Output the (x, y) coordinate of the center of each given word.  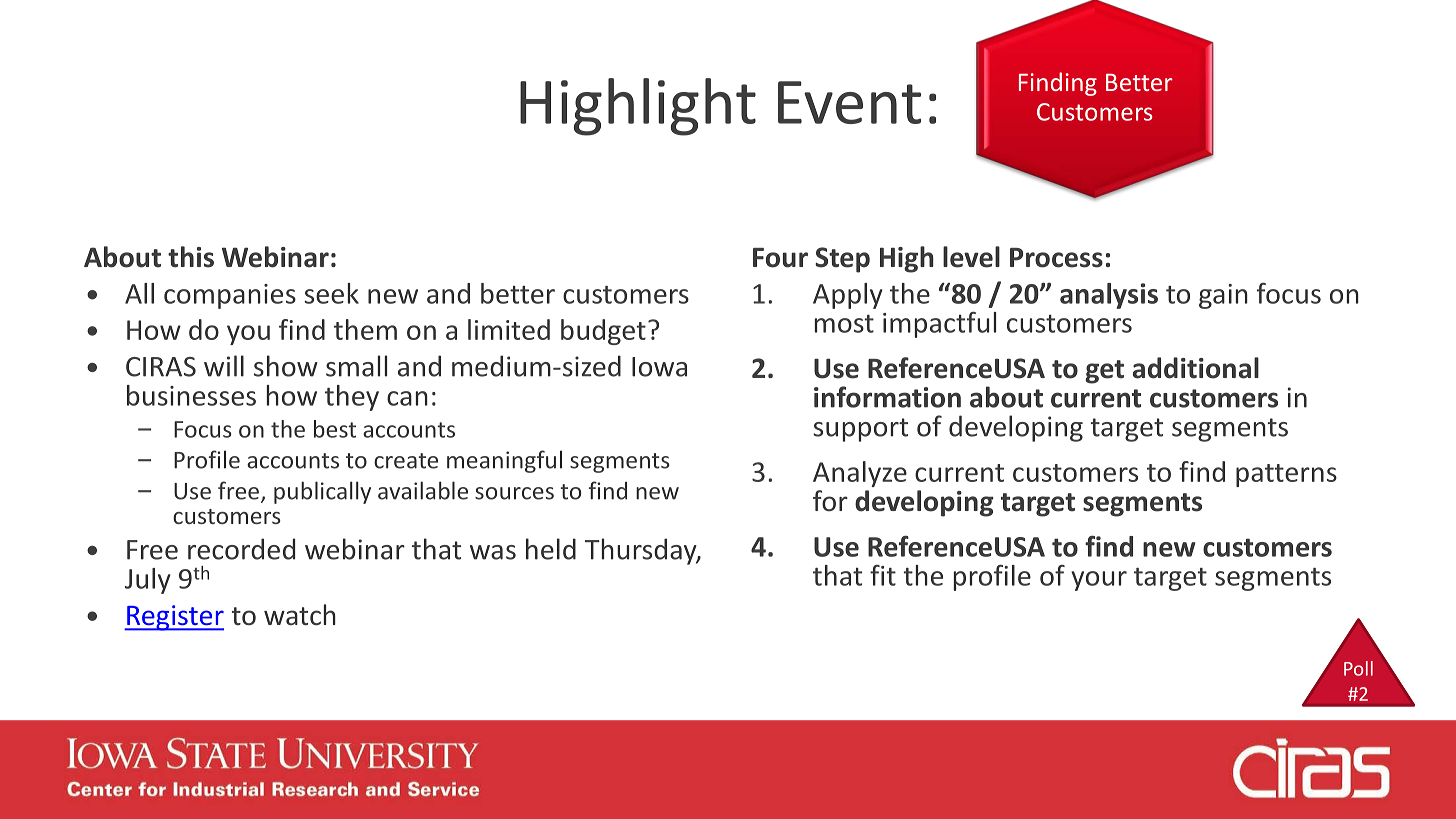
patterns (1286, 475)
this (191, 257)
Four (780, 258)
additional (1196, 368)
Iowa (659, 367)
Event (849, 102)
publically (322, 492)
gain (1223, 296)
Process (1056, 258)
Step (842, 260)
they (352, 398)
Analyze (860, 474)
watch (300, 615)
